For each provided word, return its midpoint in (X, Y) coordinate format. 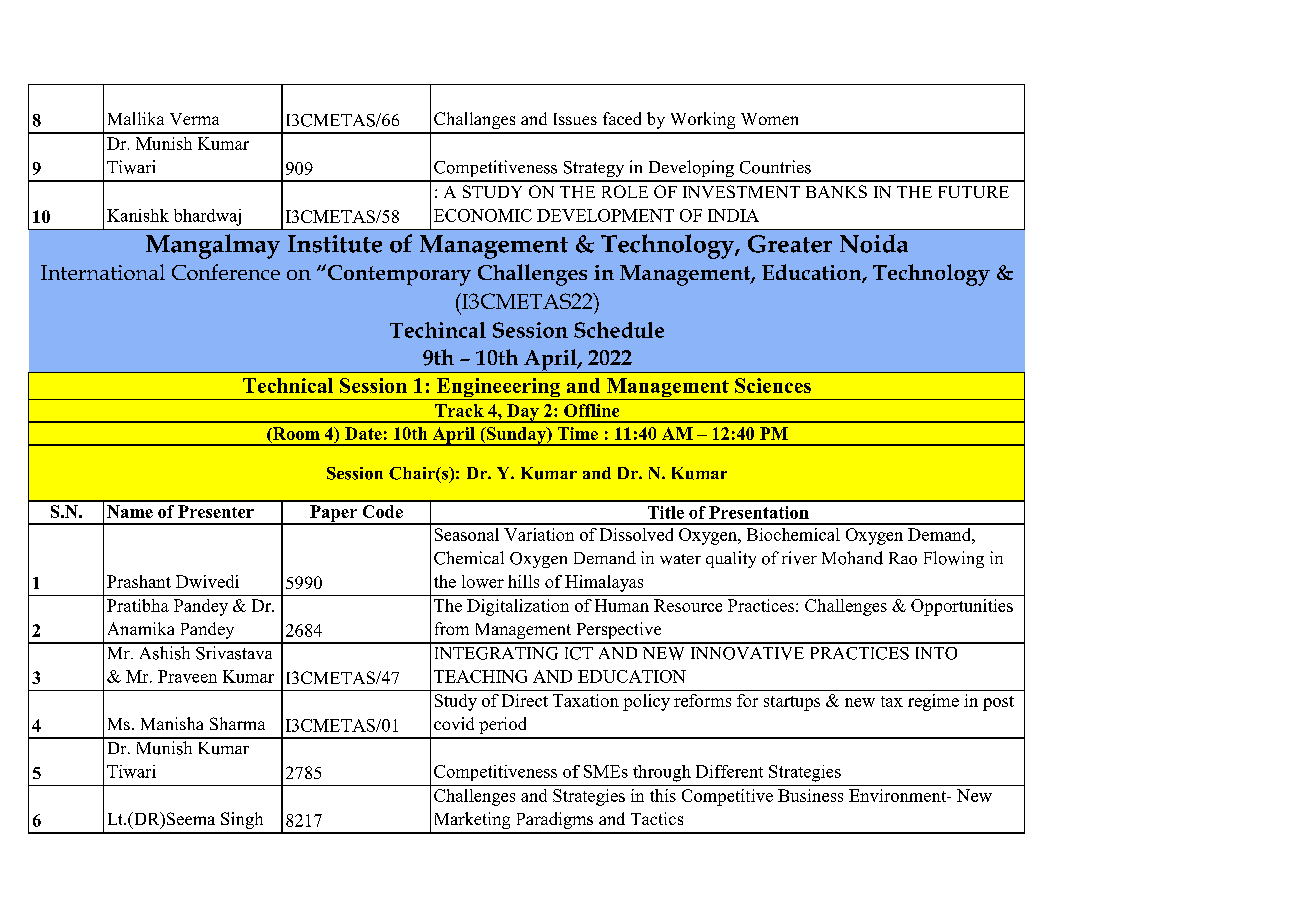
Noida (874, 243)
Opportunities (962, 607)
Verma (194, 119)
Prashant (139, 581)
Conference (226, 272)
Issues (575, 119)
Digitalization (518, 607)
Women (769, 119)
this (663, 795)
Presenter (216, 511)
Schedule (619, 330)
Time (578, 433)
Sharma (237, 723)
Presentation (759, 512)
